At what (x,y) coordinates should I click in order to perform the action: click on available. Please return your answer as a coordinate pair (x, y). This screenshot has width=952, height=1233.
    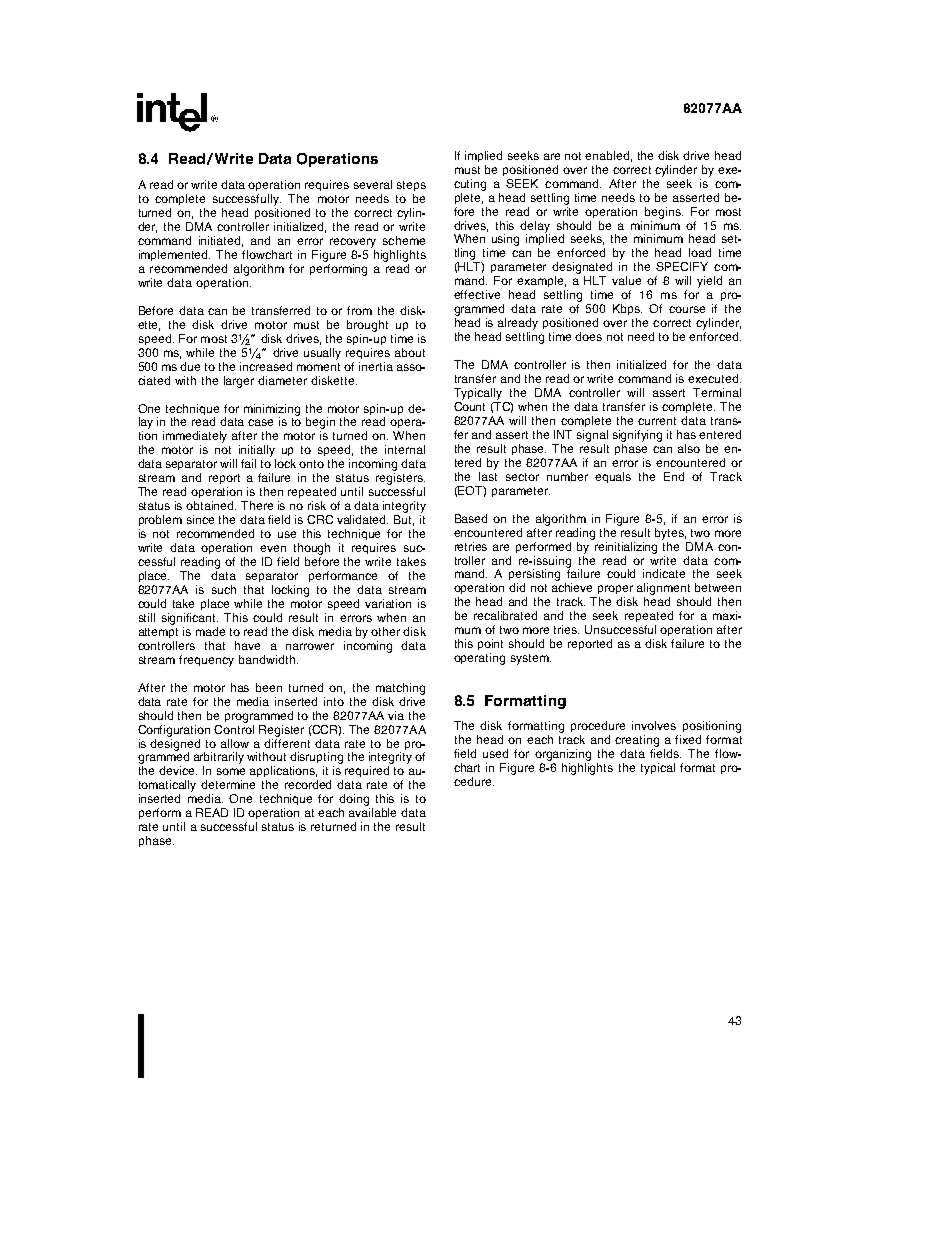
    Looking at the image, I should click on (372, 812).
